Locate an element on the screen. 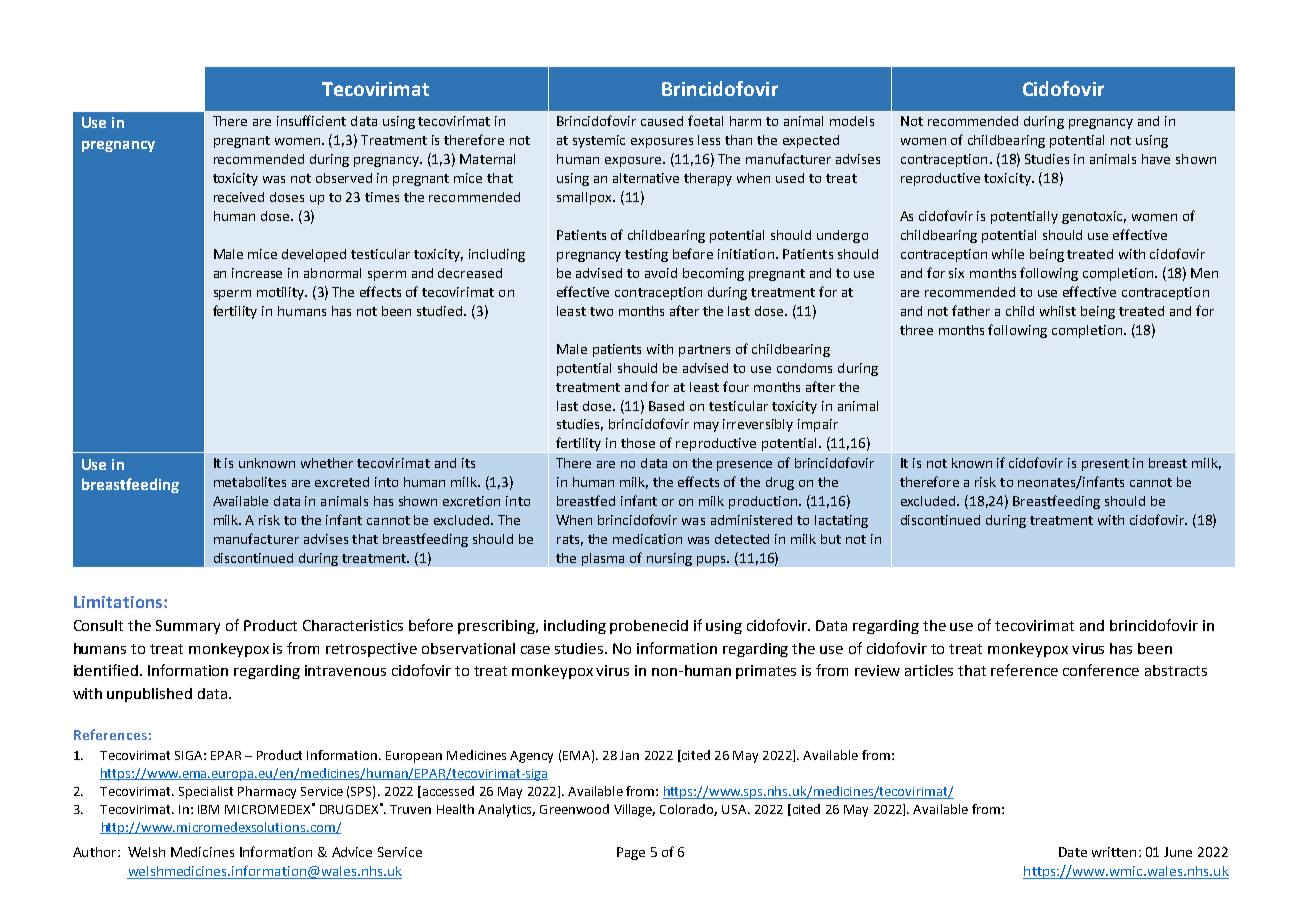  metabolites is located at coordinates (250, 482).
